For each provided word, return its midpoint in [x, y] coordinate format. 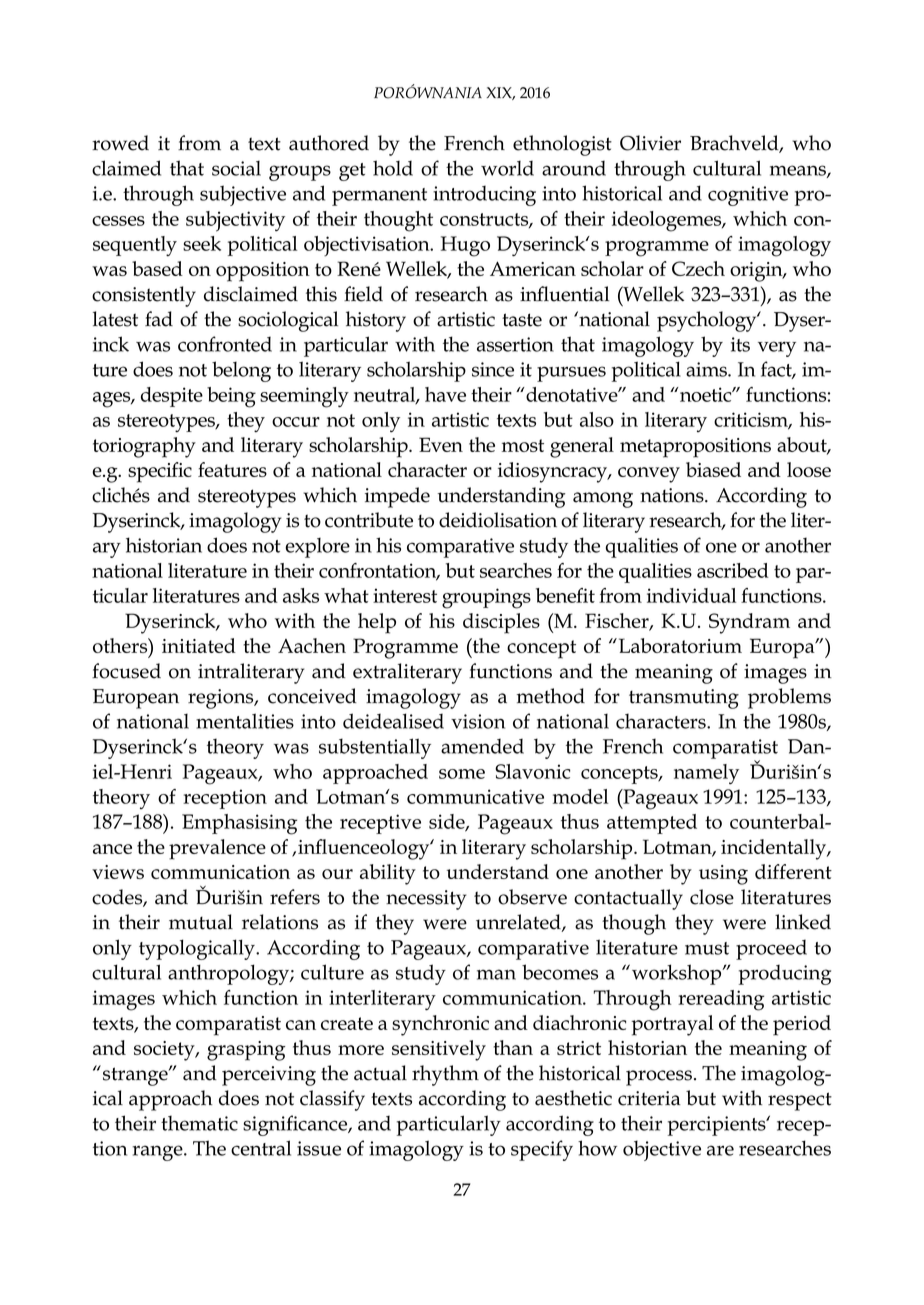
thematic [199, 1123]
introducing [484, 195]
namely [706, 774]
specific [160, 472]
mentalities [245, 721]
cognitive [748, 196]
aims [707, 369]
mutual [201, 922]
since [493, 369]
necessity [426, 900]
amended [482, 746]
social [236, 168]
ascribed [733, 570]
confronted [225, 344]
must [707, 948]
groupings [486, 598]
